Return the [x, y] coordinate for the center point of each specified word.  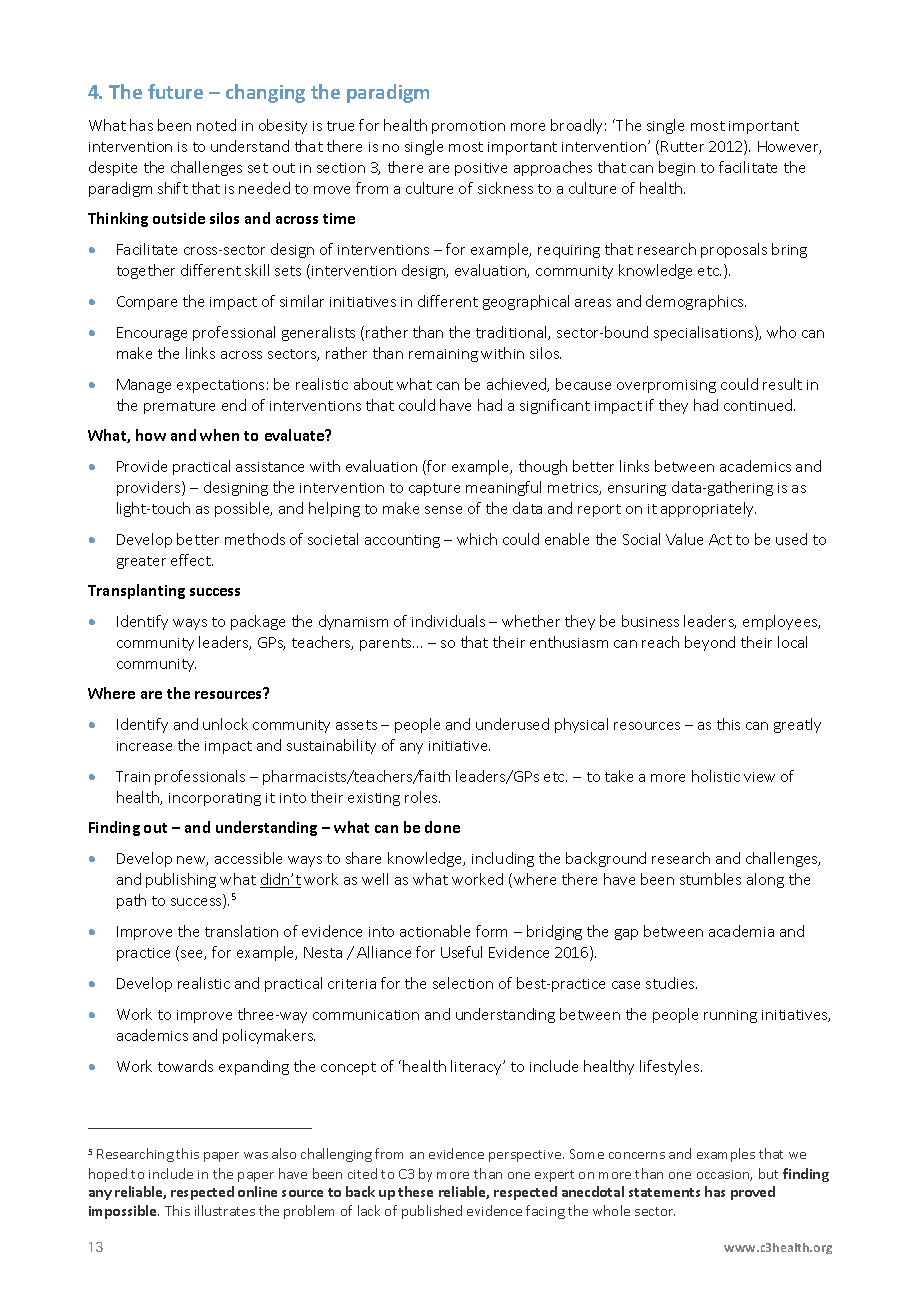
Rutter [682, 146]
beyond [710, 643]
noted [216, 125]
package [258, 622]
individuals [448, 621]
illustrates [225, 1210]
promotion [468, 127]
